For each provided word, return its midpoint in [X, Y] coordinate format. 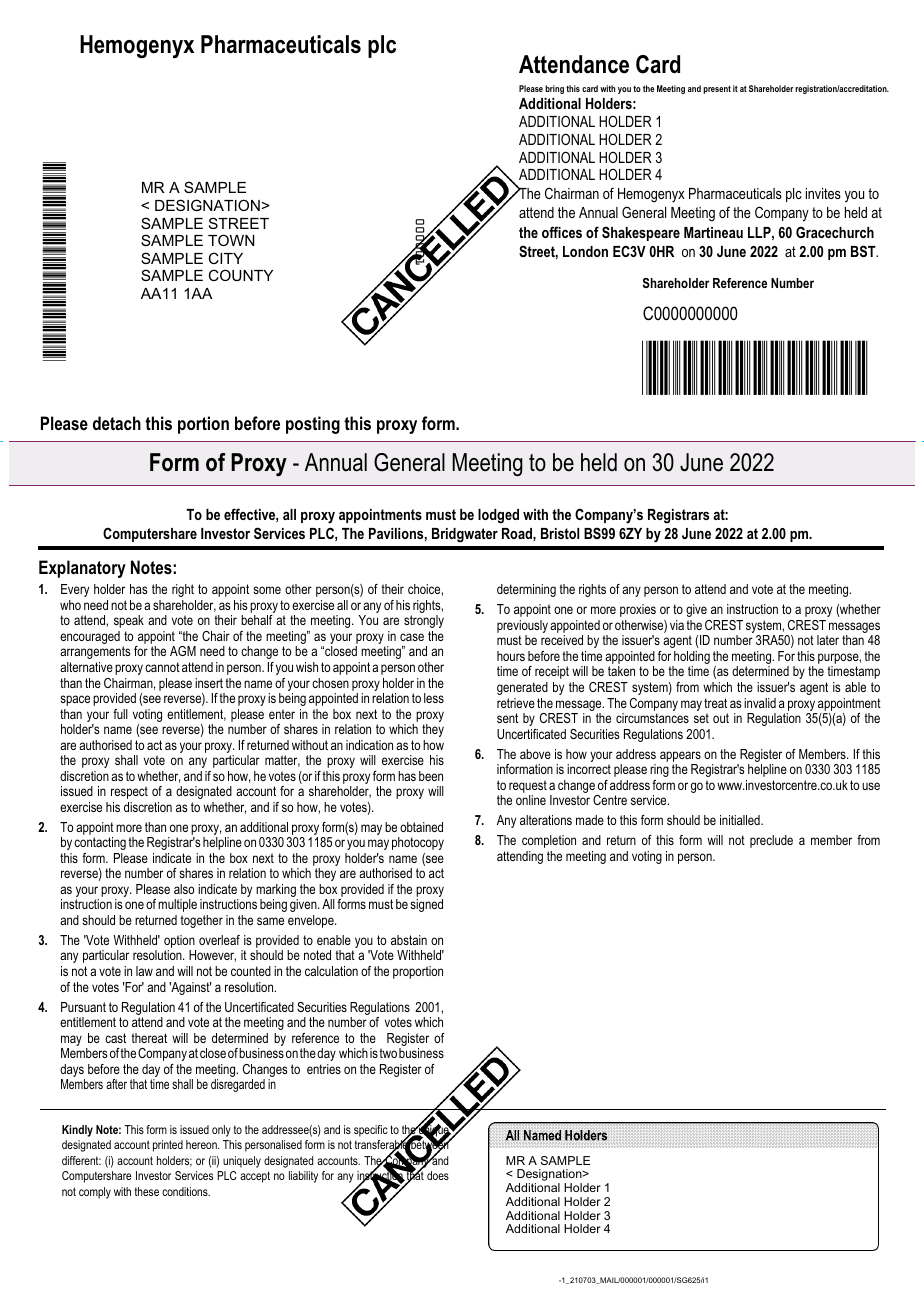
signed [426, 905]
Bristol [560, 533]
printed [168, 1146]
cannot [162, 667]
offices [562, 232]
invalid [760, 703]
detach [117, 423]
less [434, 698]
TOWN [231, 240]
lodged [498, 516]
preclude [771, 841]
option [180, 943]
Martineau [713, 232]
